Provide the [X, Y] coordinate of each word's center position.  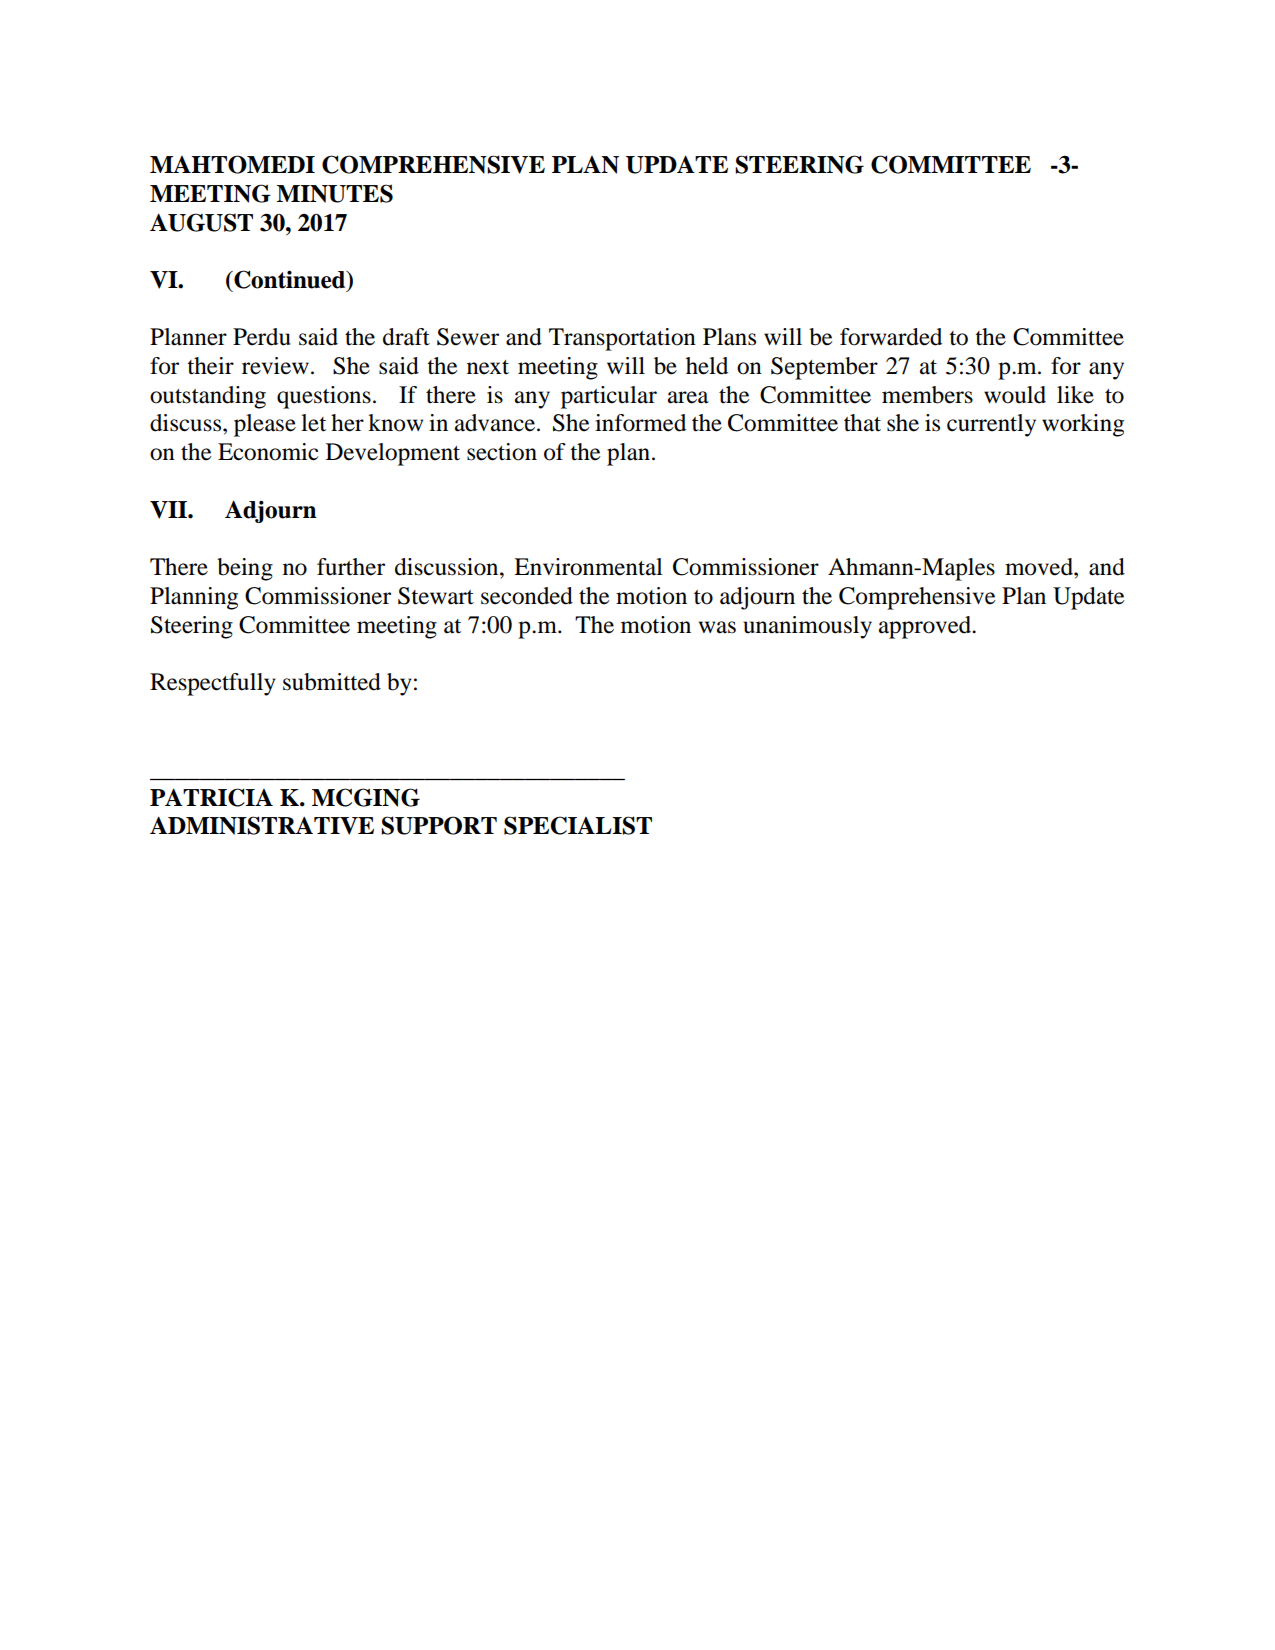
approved [926, 627]
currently [991, 425]
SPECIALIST [578, 825]
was [717, 627]
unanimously [807, 627]
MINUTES [335, 193]
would [1015, 395]
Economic [268, 452]
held [707, 366]
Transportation [622, 339]
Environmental [588, 567]
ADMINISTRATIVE [262, 825]
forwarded [891, 337]
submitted [332, 682]
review [275, 366]
